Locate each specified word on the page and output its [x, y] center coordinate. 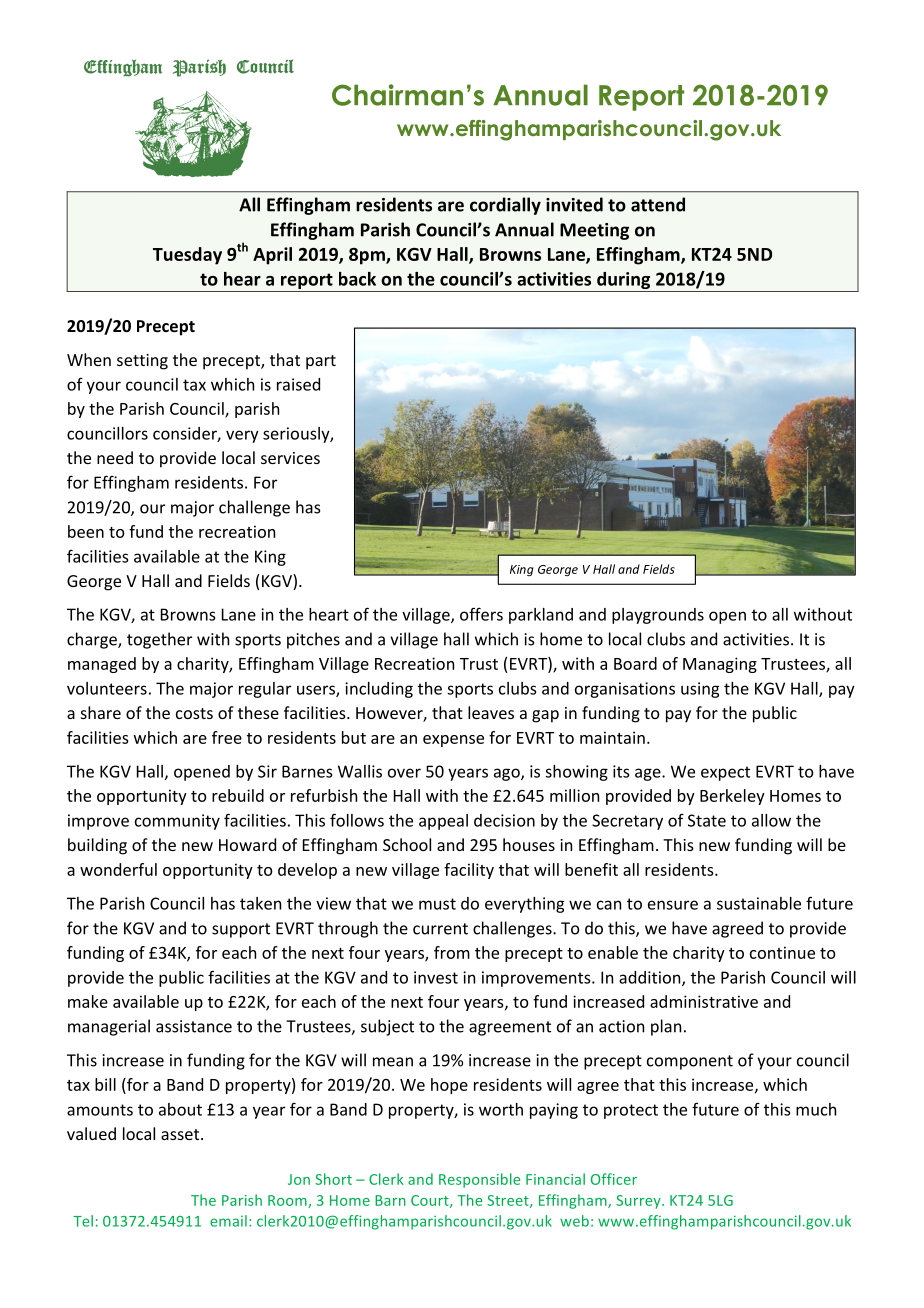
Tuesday [187, 256]
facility [469, 871]
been [86, 531]
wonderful [118, 869]
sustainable [759, 903]
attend [658, 204]
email [228, 1221]
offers [481, 614]
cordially [505, 206]
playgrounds [658, 616]
